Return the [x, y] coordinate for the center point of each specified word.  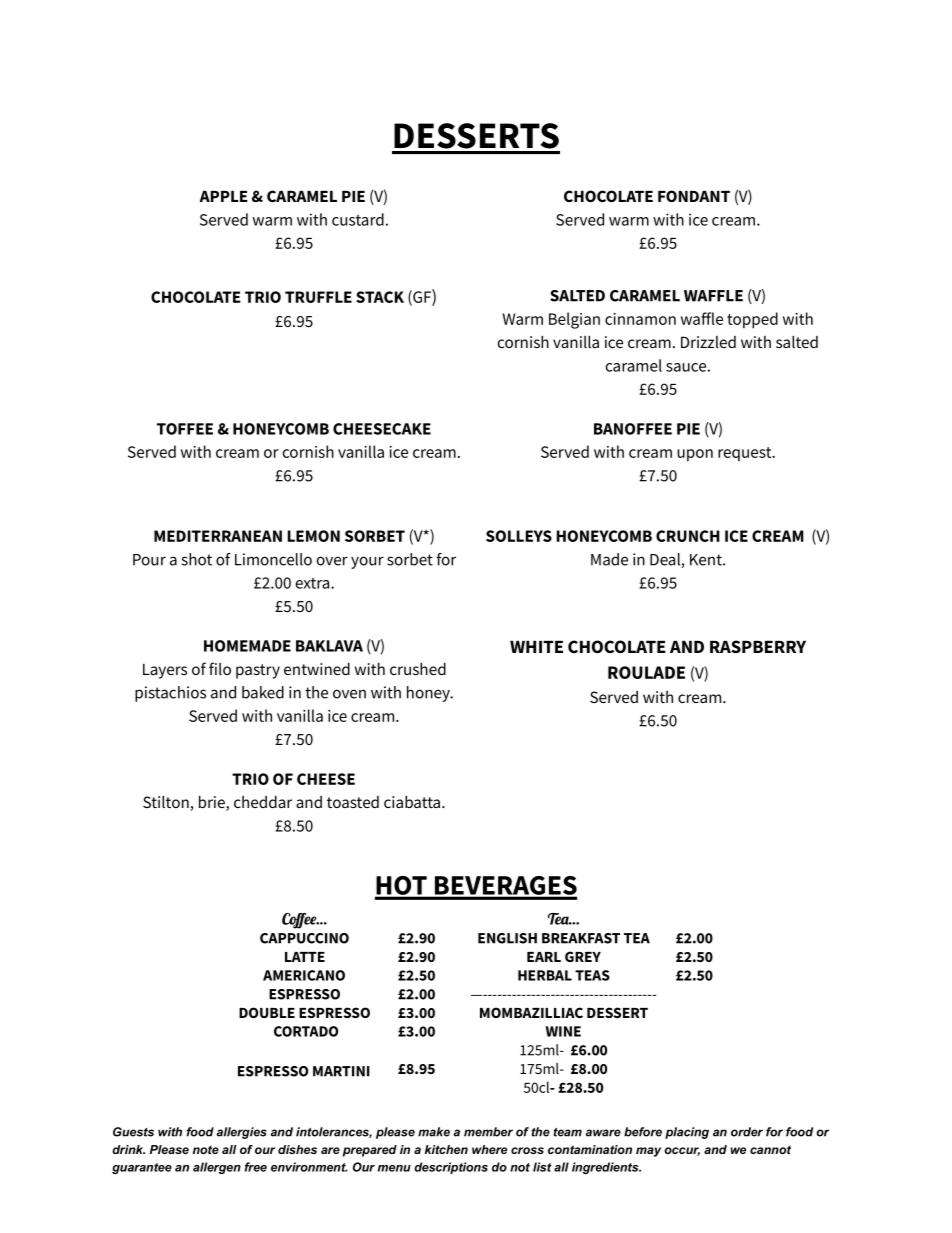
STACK [380, 297]
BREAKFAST [581, 938]
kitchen [446, 1149]
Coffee [300, 921]
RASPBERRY [758, 646]
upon [695, 455]
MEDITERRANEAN [218, 536]
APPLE [223, 196]
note [206, 1149]
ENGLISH [507, 938]
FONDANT [694, 196]
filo [220, 668]
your [367, 562]
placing [687, 1133]
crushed [418, 669]
